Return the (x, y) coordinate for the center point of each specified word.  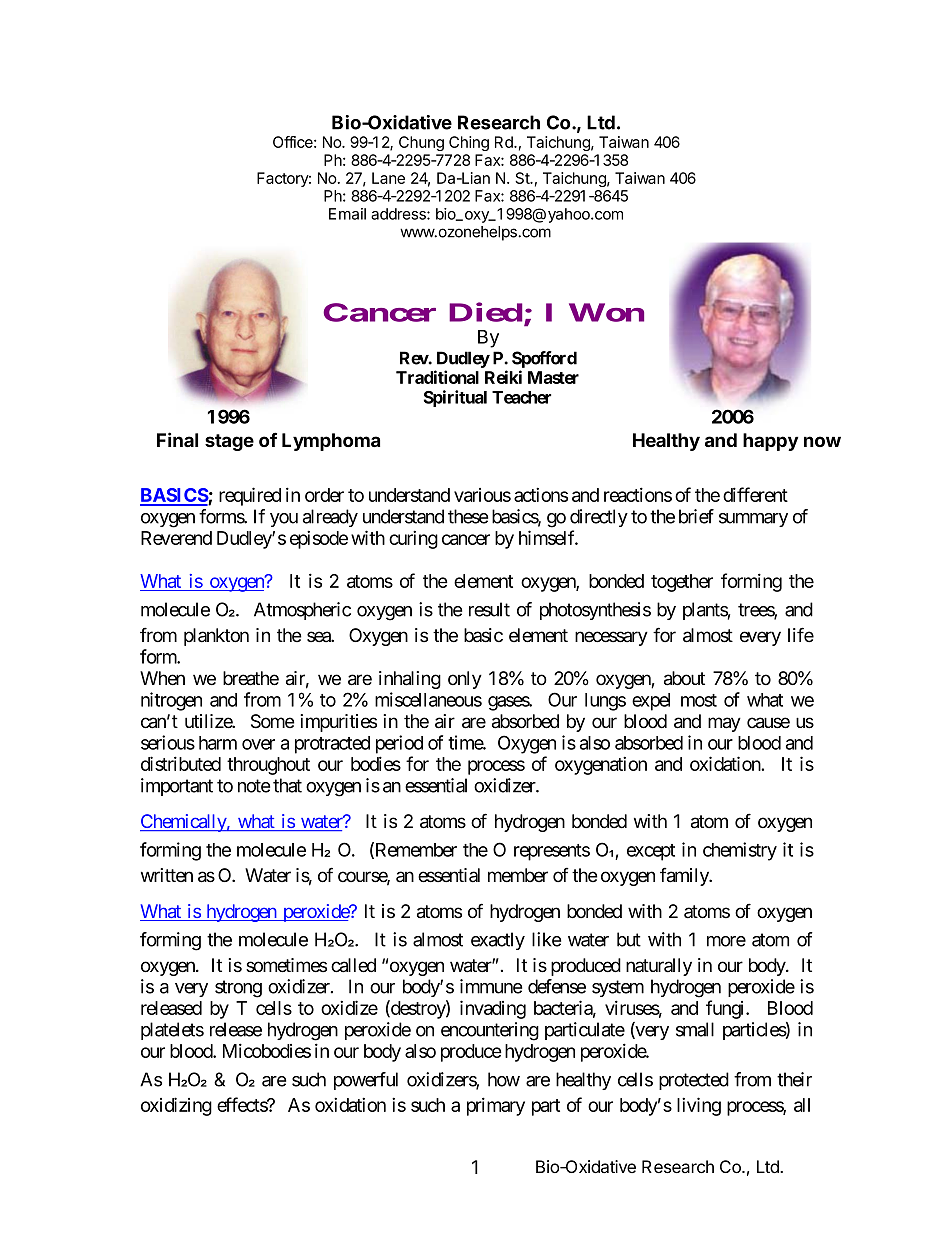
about (684, 678)
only (465, 680)
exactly (498, 941)
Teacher (521, 397)
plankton (216, 637)
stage (229, 442)
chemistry (740, 851)
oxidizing (176, 1106)
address (399, 214)
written (167, 875)
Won (606, 312)
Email (347, 214)
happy (770, 442)
